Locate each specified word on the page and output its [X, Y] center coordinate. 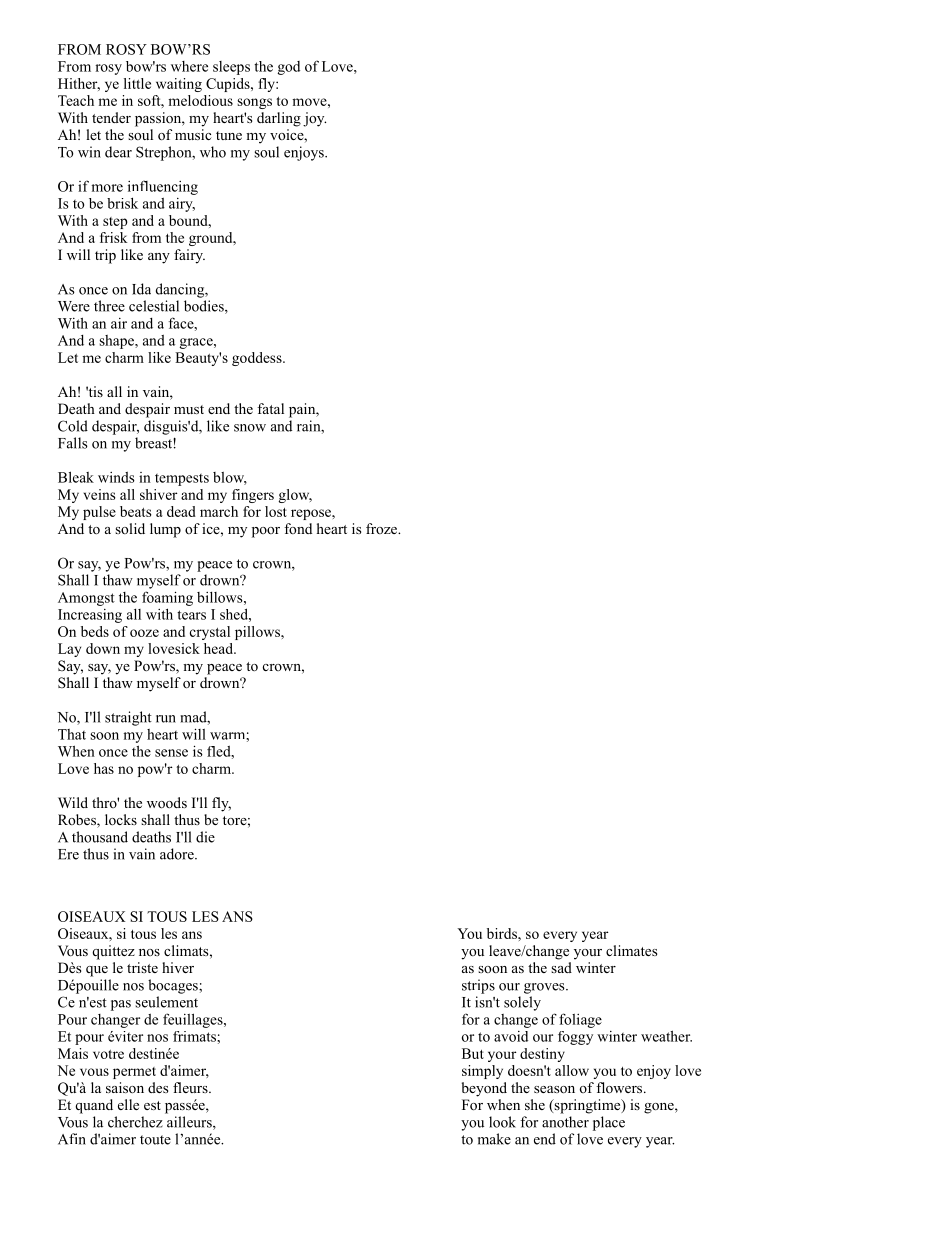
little [137, 83]
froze [383, 528]
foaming [167, 598]
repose [312, 514]
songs [254, 103]
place [609, 1123]
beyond [484, 1089]
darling [279, 119]
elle [128, 1104]
